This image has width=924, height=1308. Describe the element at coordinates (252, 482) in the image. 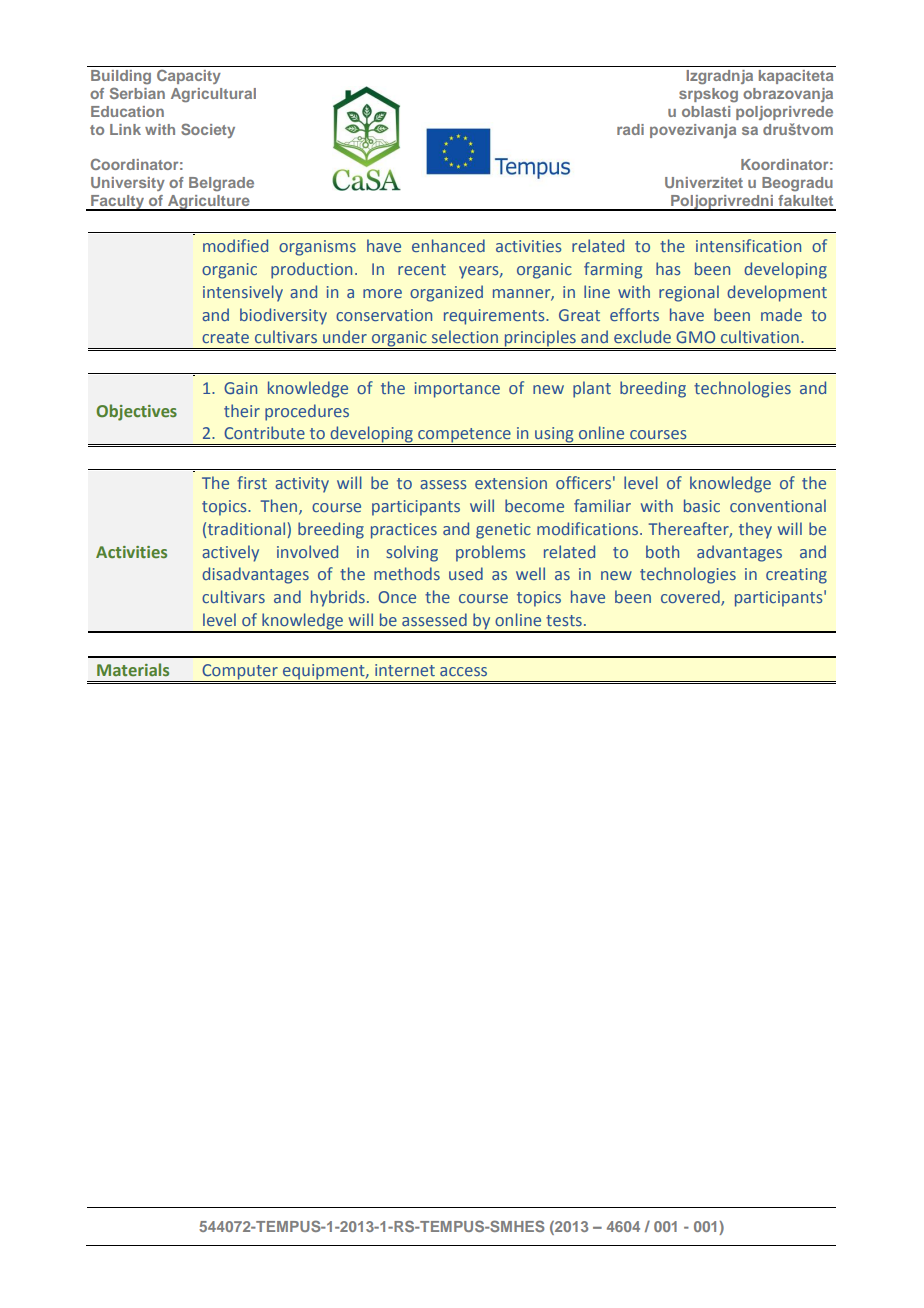

I see `first` at that location.
